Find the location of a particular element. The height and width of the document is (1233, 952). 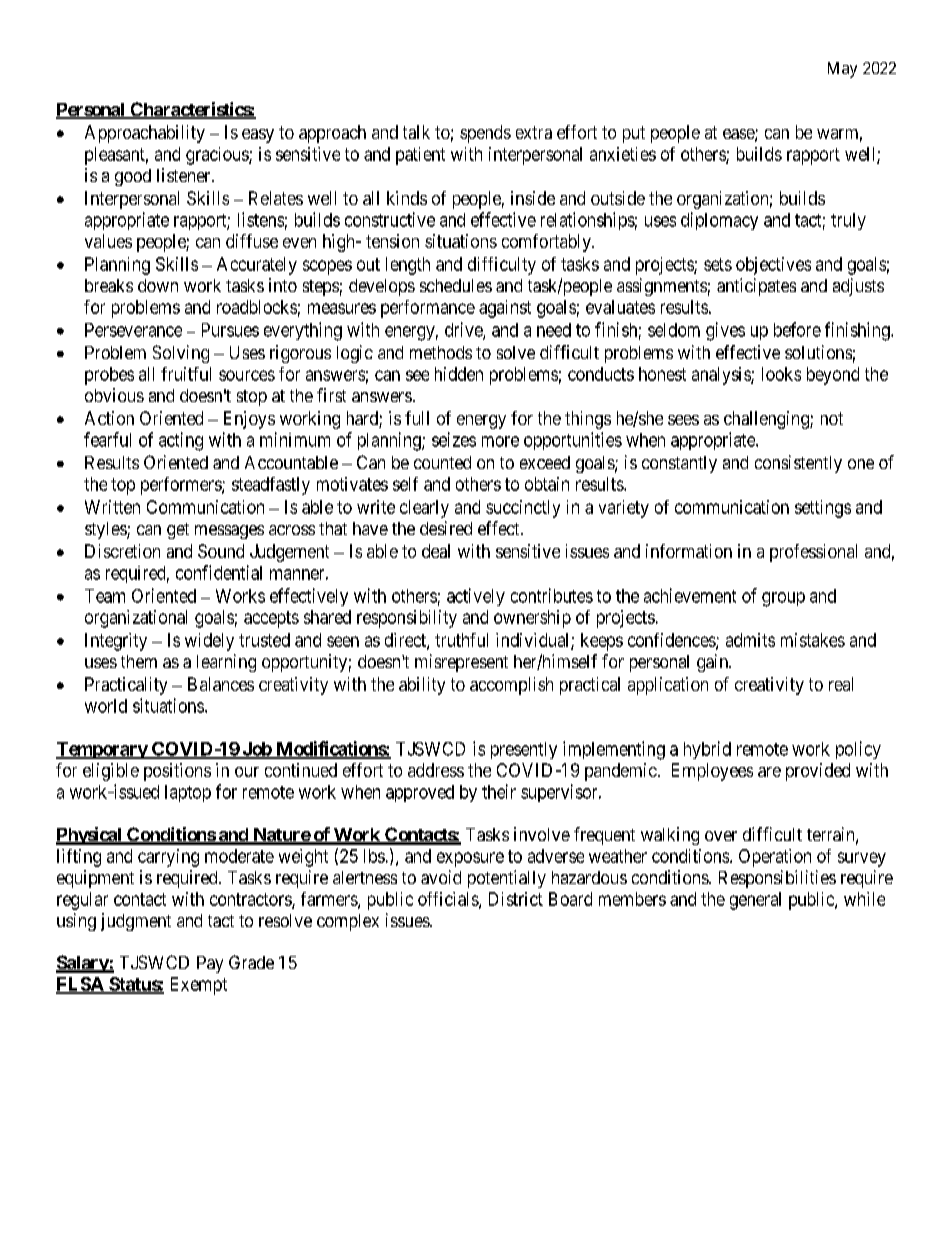

Pay is located at coordinates (210, 964).
